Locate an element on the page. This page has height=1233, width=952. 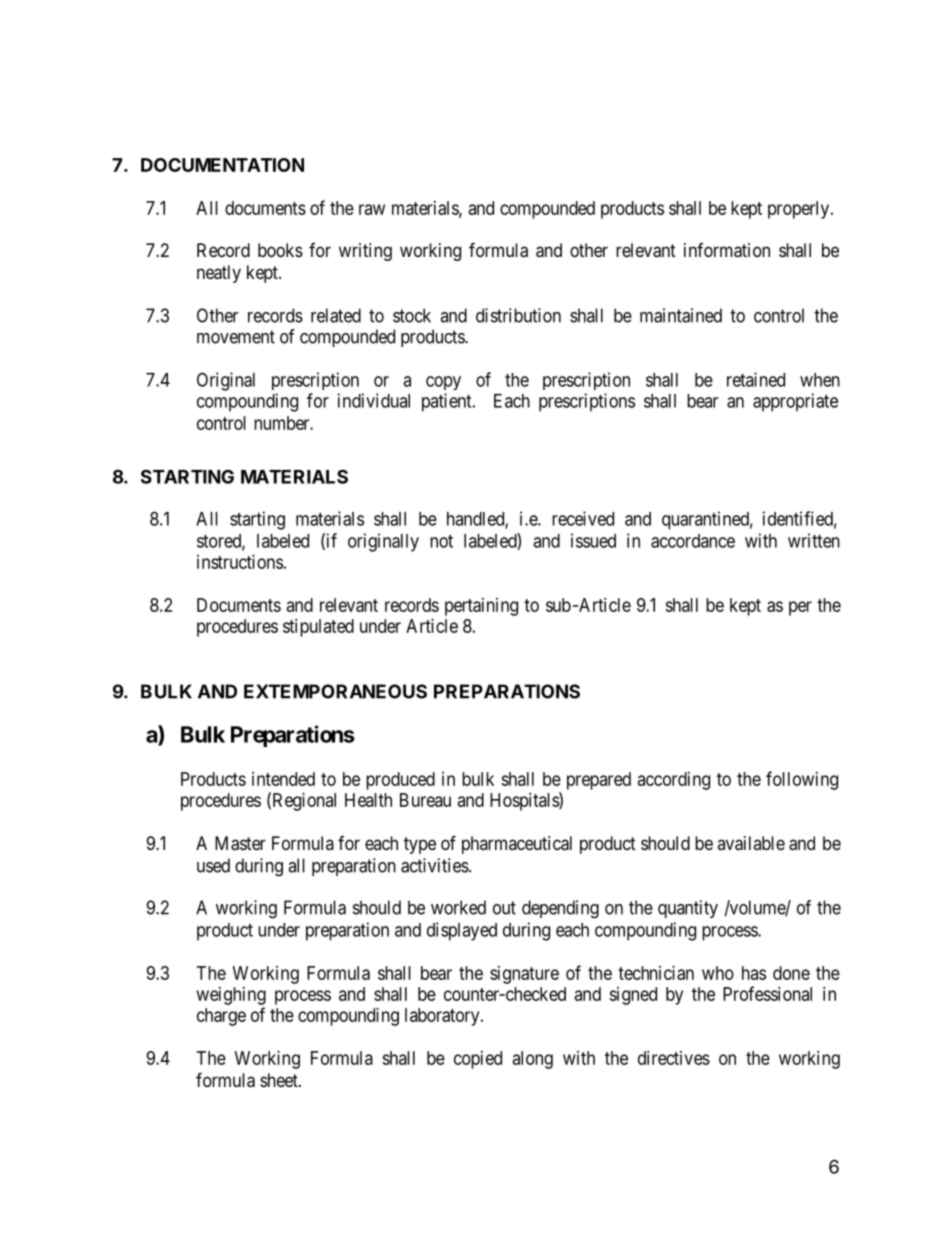
sheet is located at coordinates (280, 1080).
